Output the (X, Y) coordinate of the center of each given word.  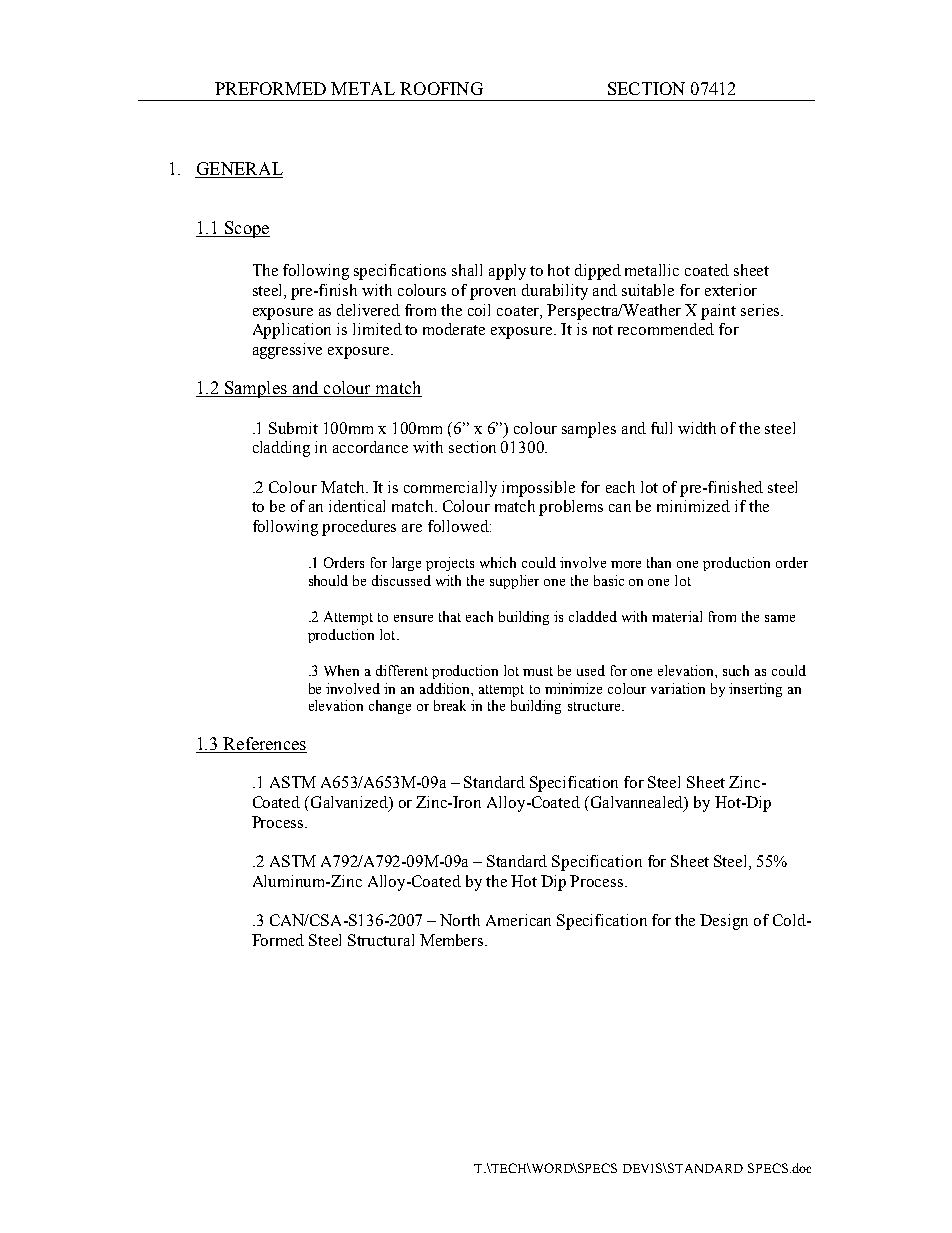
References (264, 745)
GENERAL (239, 170)
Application (292, 331)
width (697, 428)
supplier (514, 582)
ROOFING (441, 88)
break (450, 705)
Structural (381, 940)
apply (507, 272)
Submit (293, 428)
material (677, 616)
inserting (755, 690)
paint (718, 312)
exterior (731, 290)
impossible (538, 489)
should (328, 580)
